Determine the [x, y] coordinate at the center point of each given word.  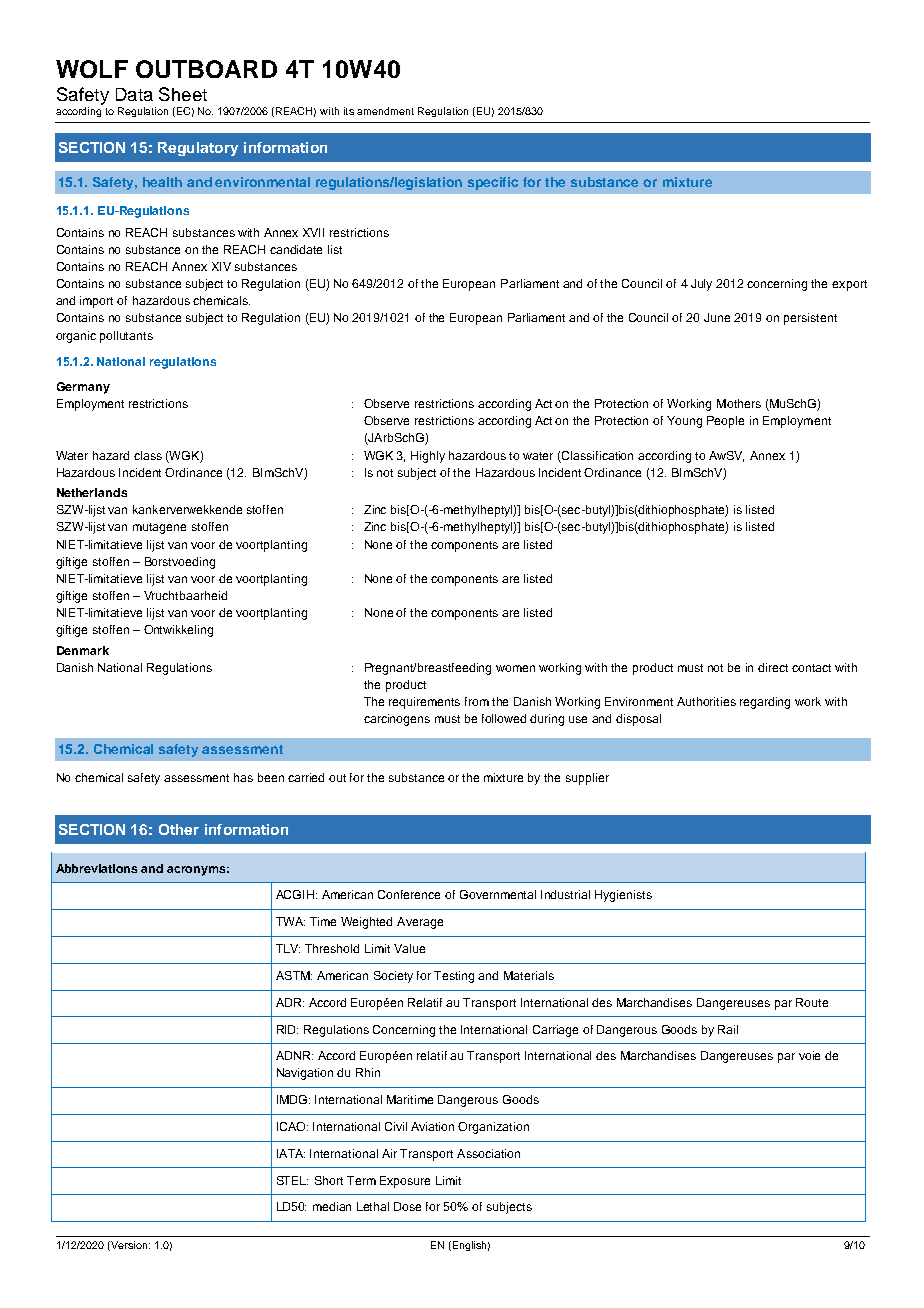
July [701, 285]
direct [773, 667]
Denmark [83, 650]
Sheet [183, 94]
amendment [385, 111]
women [515, 668]
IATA [291, 1153]
